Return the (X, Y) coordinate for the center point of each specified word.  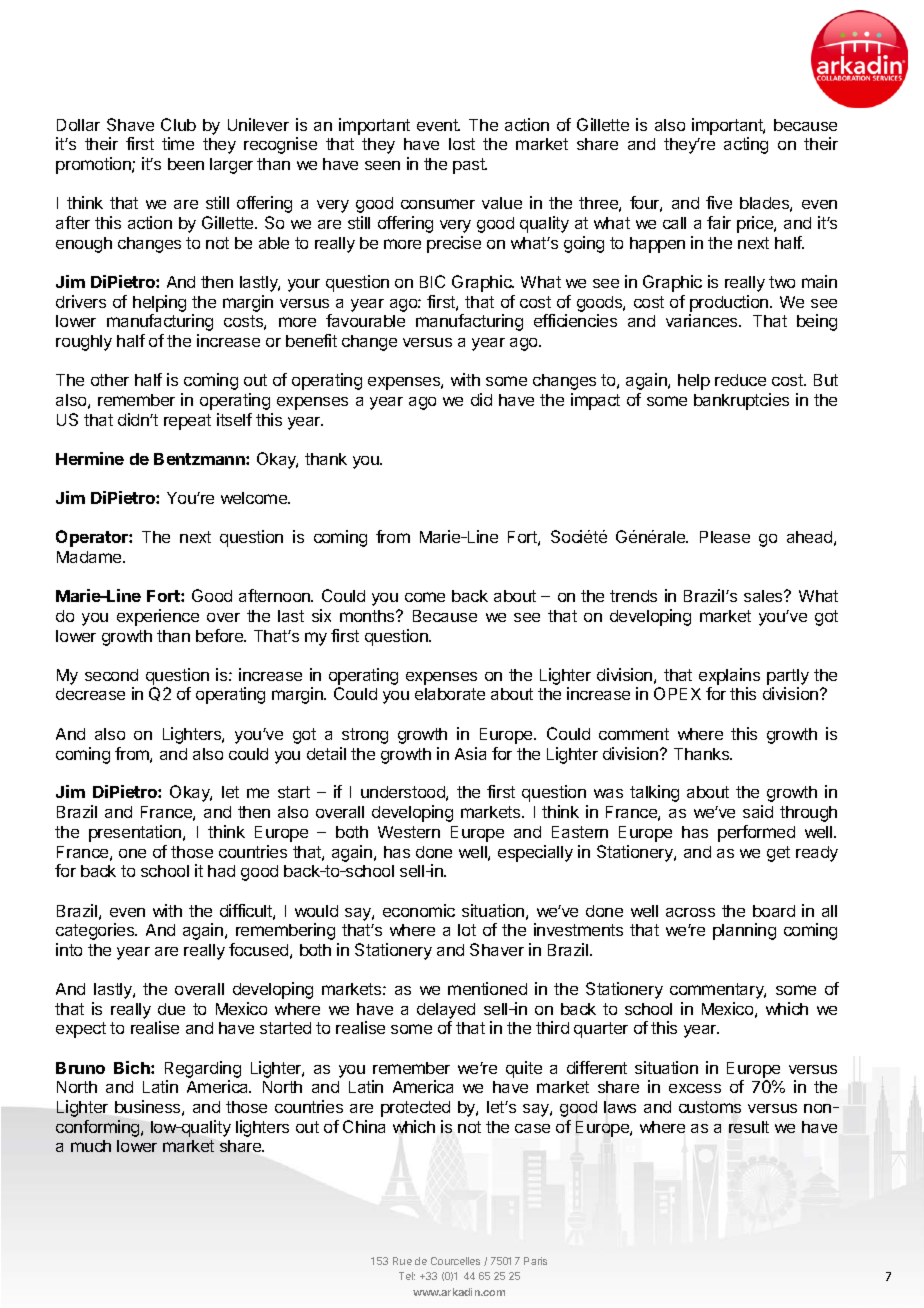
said (758, 811)
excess (695, 1088)
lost (462, 144)
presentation (136, 833)
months (368, 616)
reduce (740, 380)
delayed (446, 1011)
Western (409, 832)
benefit (311, 340)
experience (158, 617)
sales (764, 596)
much (91, 1146)
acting (746, 145)
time (178, 143)
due (171, 1009)
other (110, 380)
